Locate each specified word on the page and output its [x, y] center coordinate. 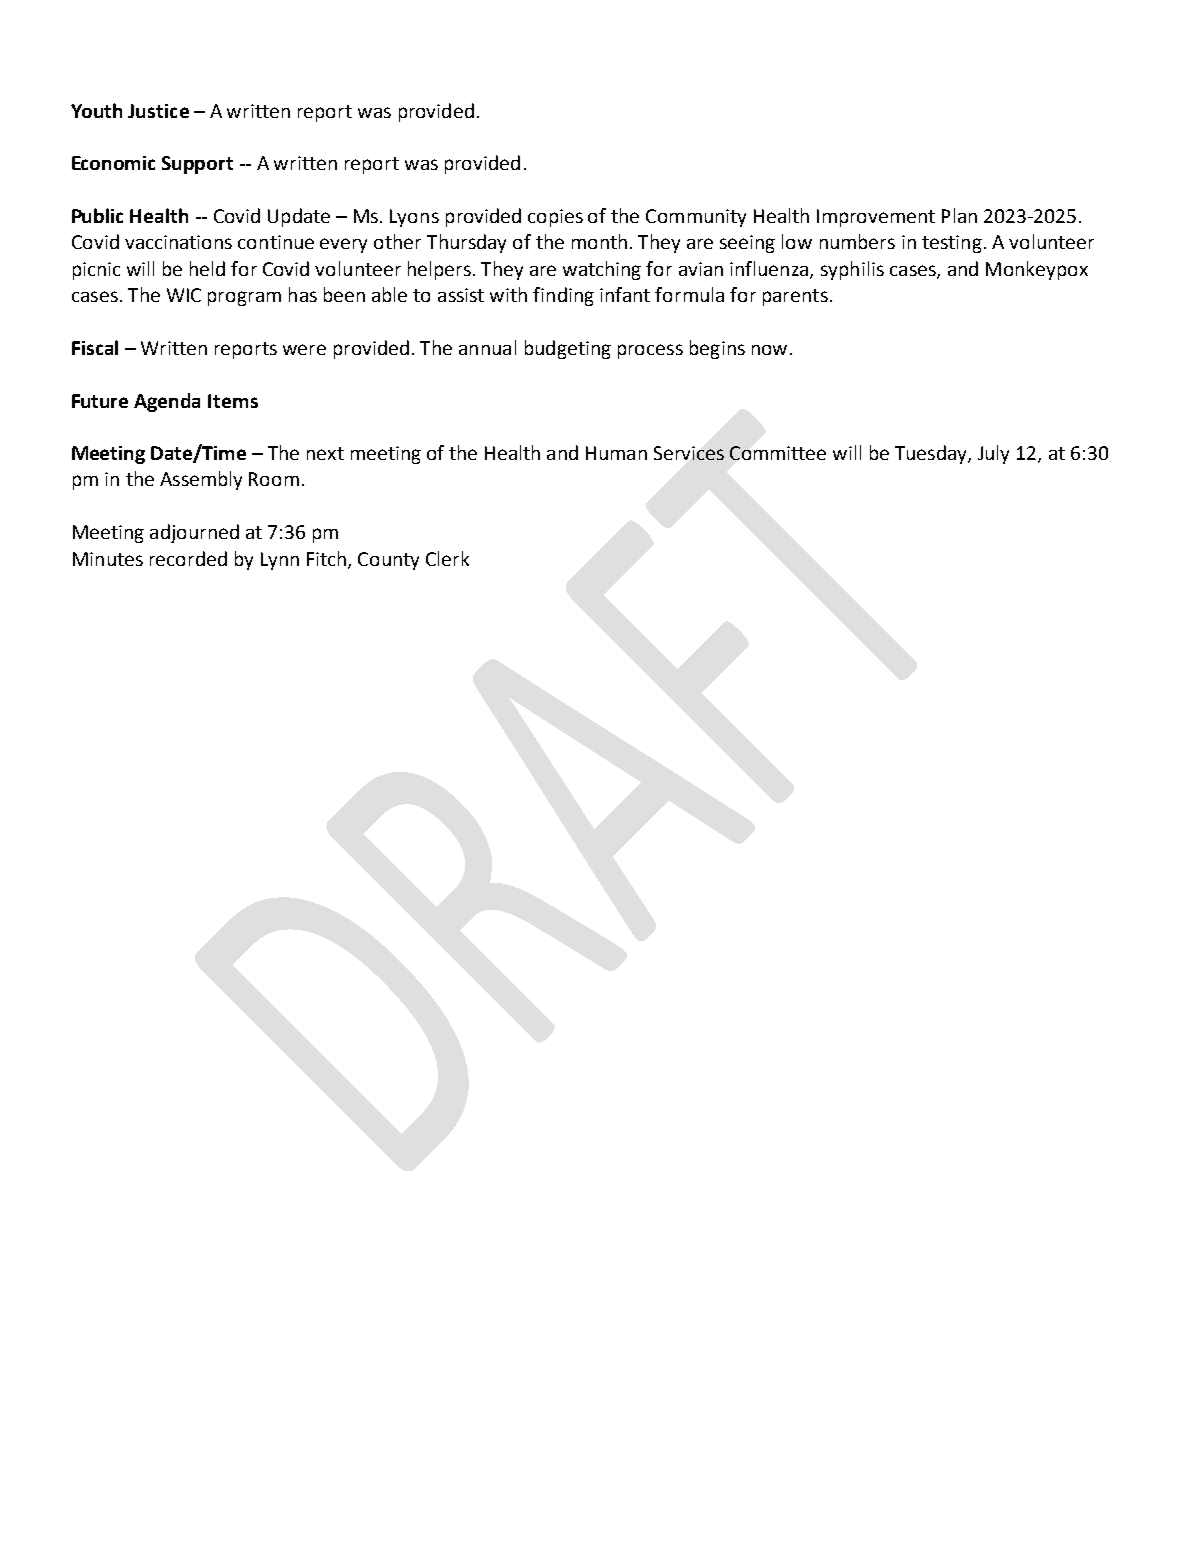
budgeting [568, 349]
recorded [188, 558]
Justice [158, 111]
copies [555, 218]
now [769, 350]
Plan [959, 215]
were [304, 349]
